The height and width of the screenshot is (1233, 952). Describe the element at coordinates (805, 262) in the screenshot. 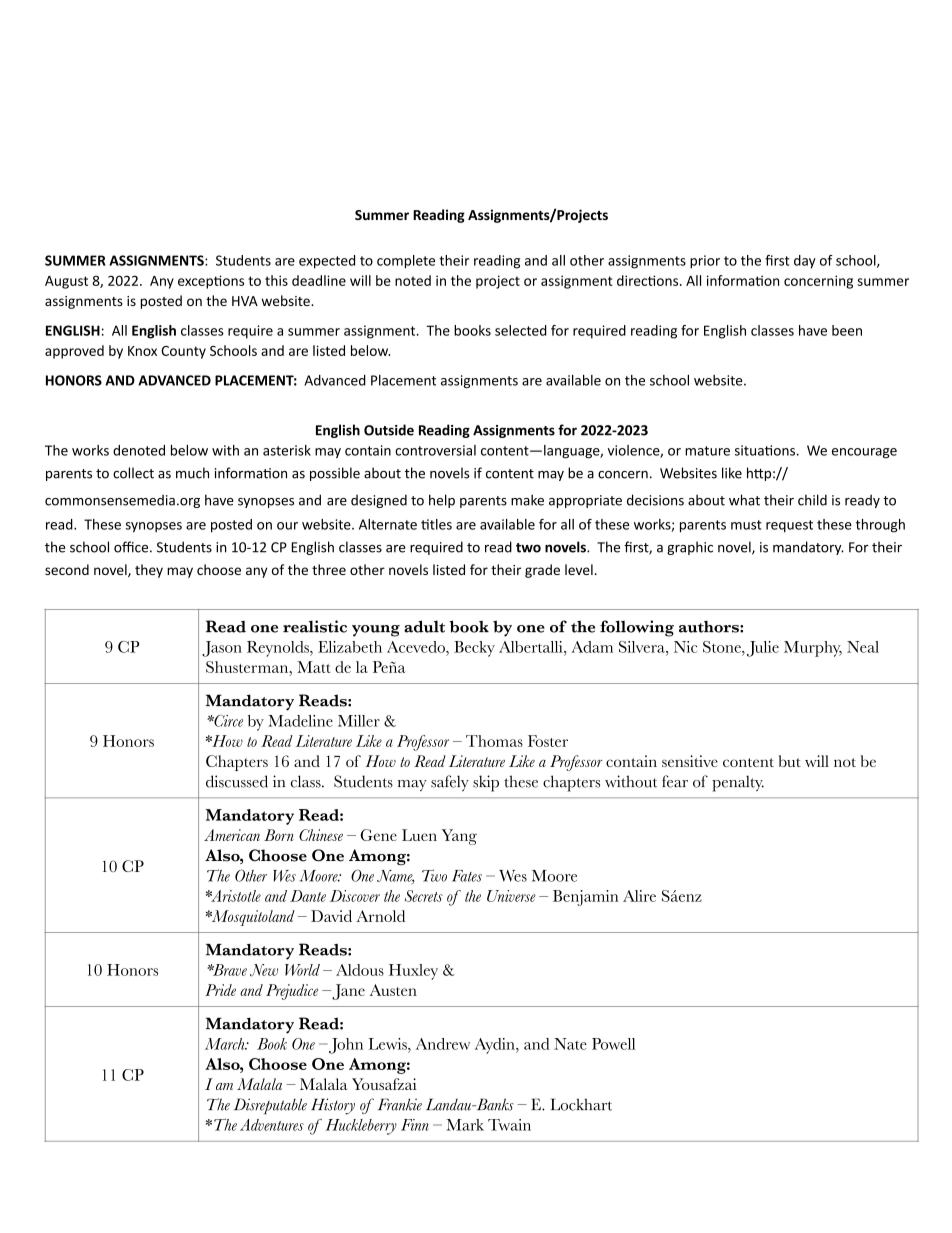

I see `day` at that location.
